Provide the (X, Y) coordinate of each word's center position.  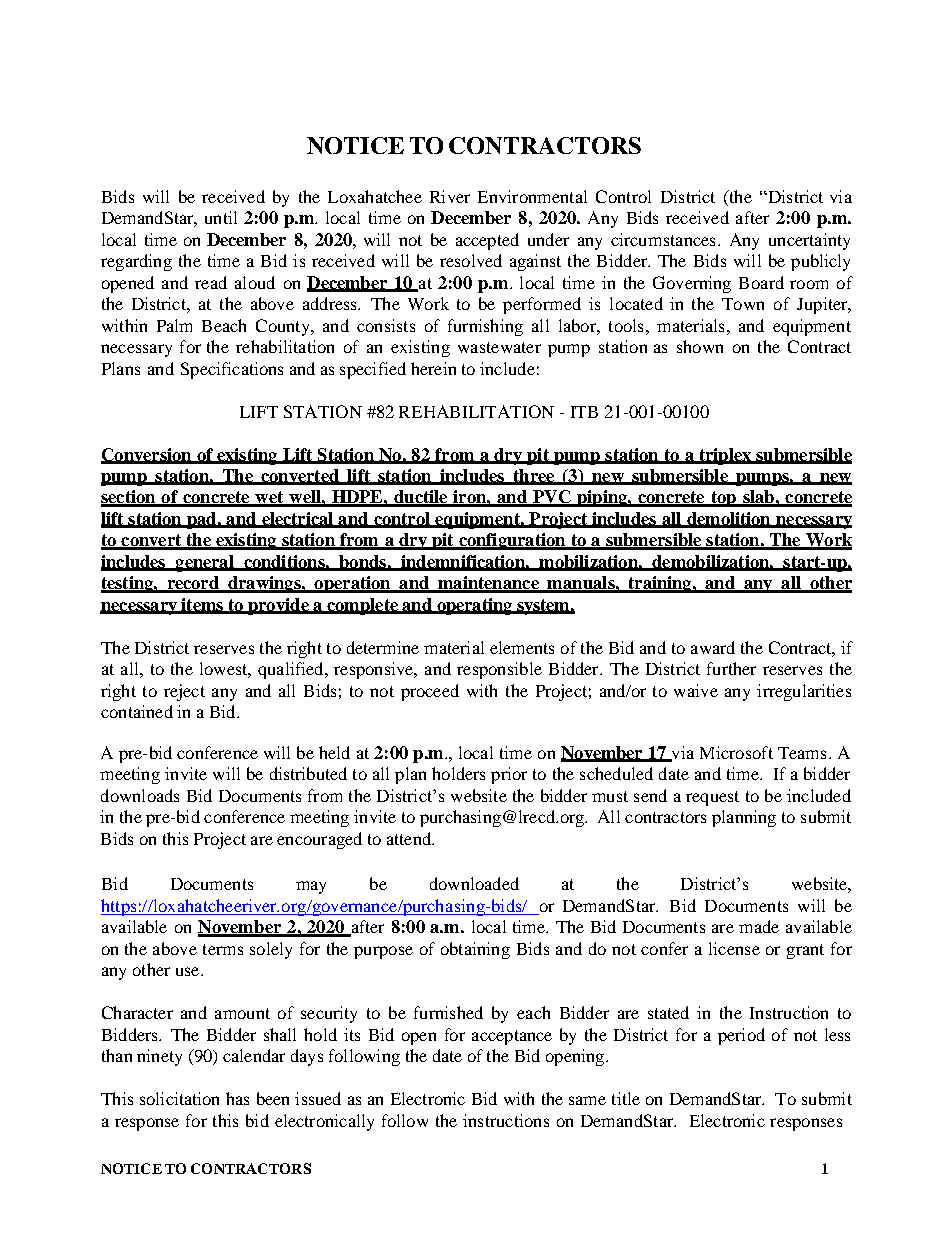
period (741, 1036)
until (221, 217)
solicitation (179, 1098)
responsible (499, 670)
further (731, 668)
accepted (487, 241)
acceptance (512, 1037)
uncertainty (809, 241)
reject (184, 692)
